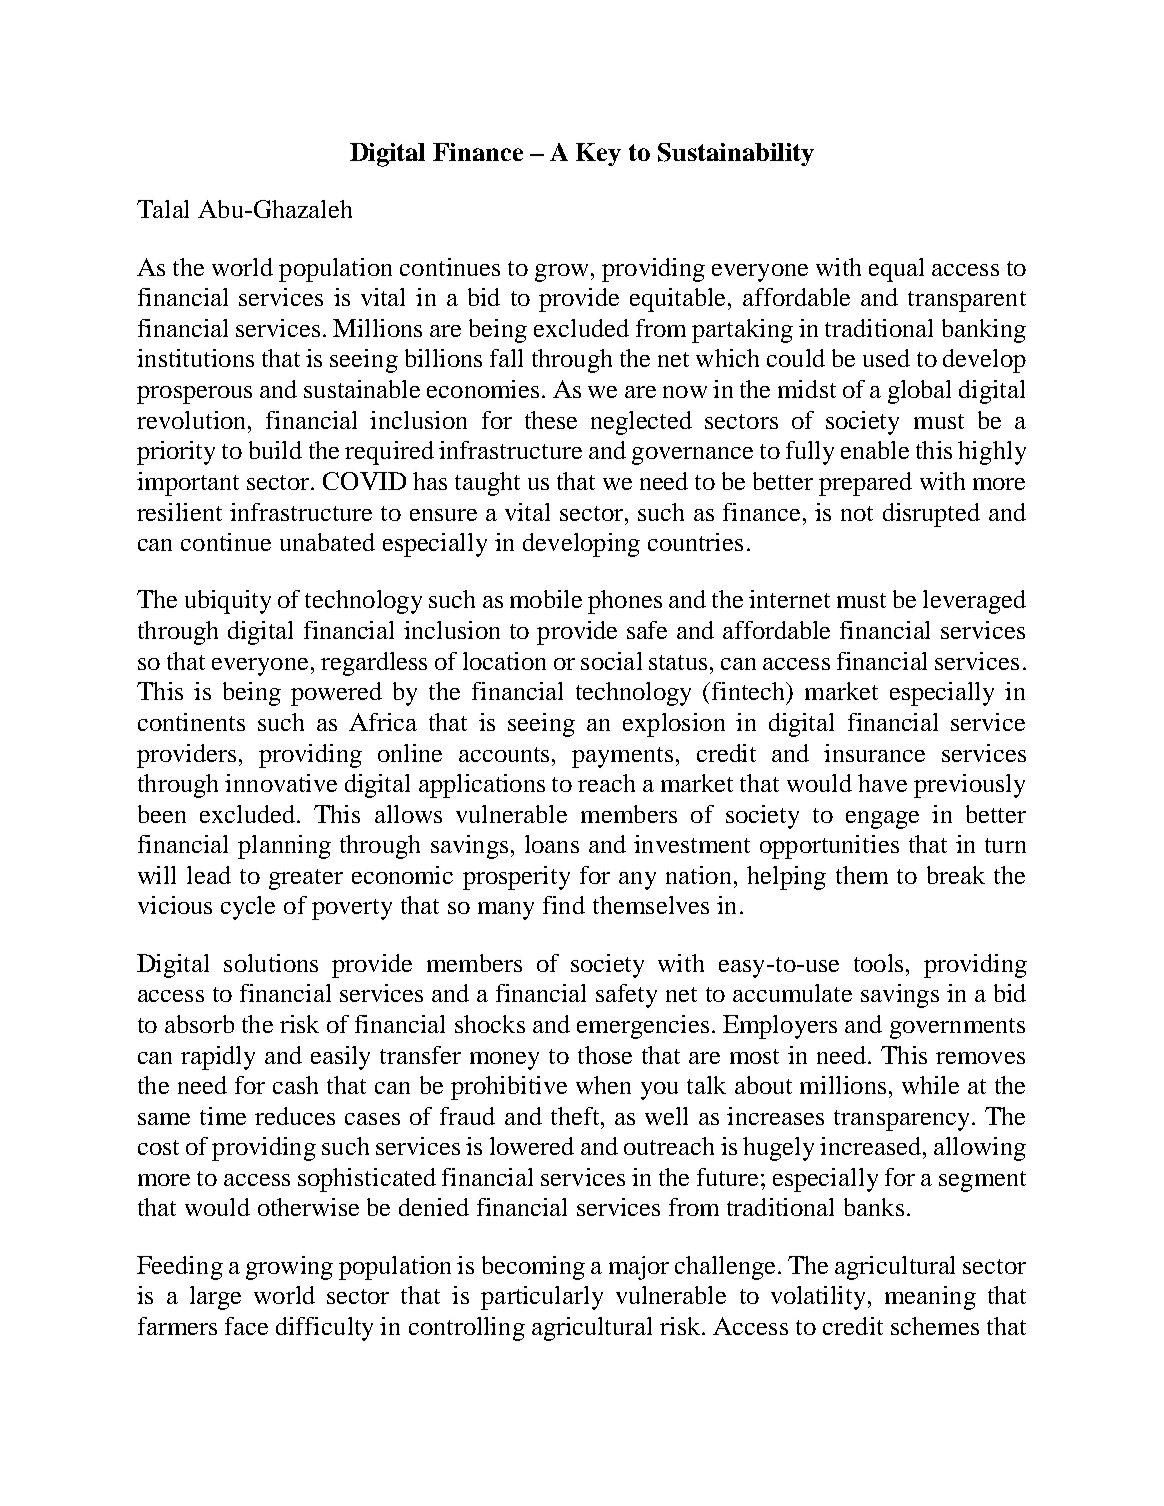  What do you see at coordinates (931, 515) in the image?
I see `disrupted` at bounding box center [931, 515].
